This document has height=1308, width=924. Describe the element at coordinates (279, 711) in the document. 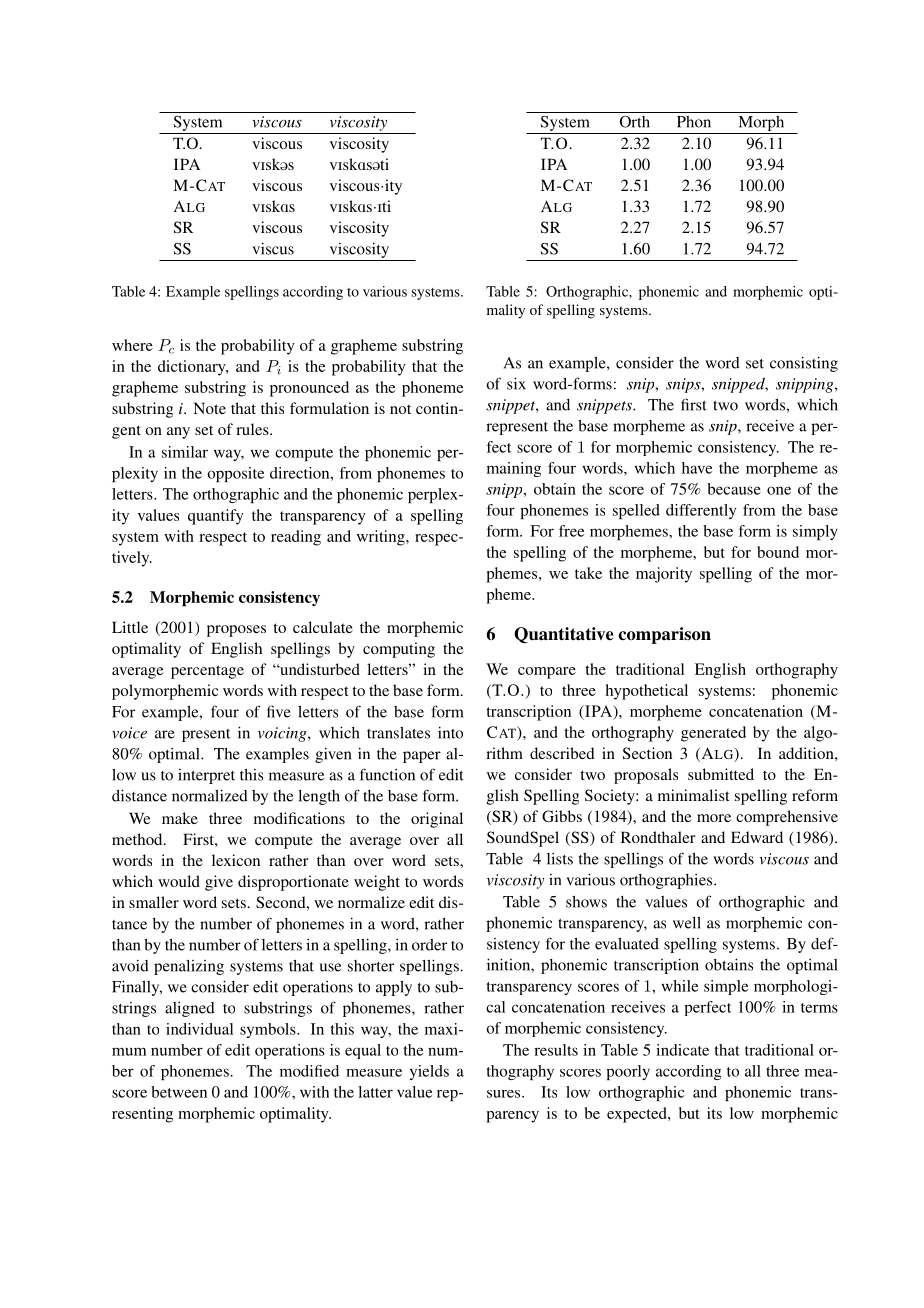

I see `five` at that location.
